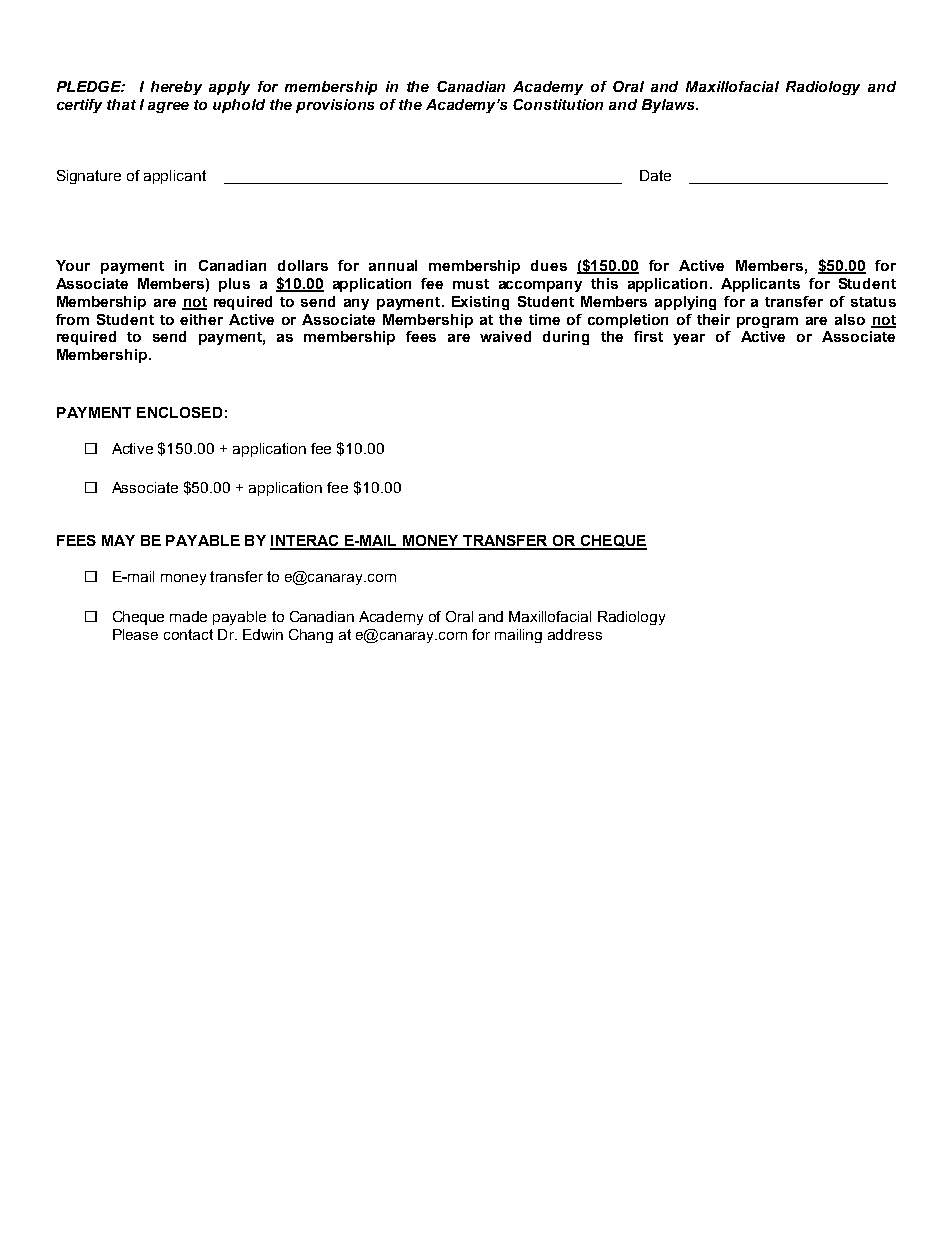 The image size is (952, 1233). What do you see at coordinates (689, 339) in the document?
I see `year` at bounding box center [689, 339].
